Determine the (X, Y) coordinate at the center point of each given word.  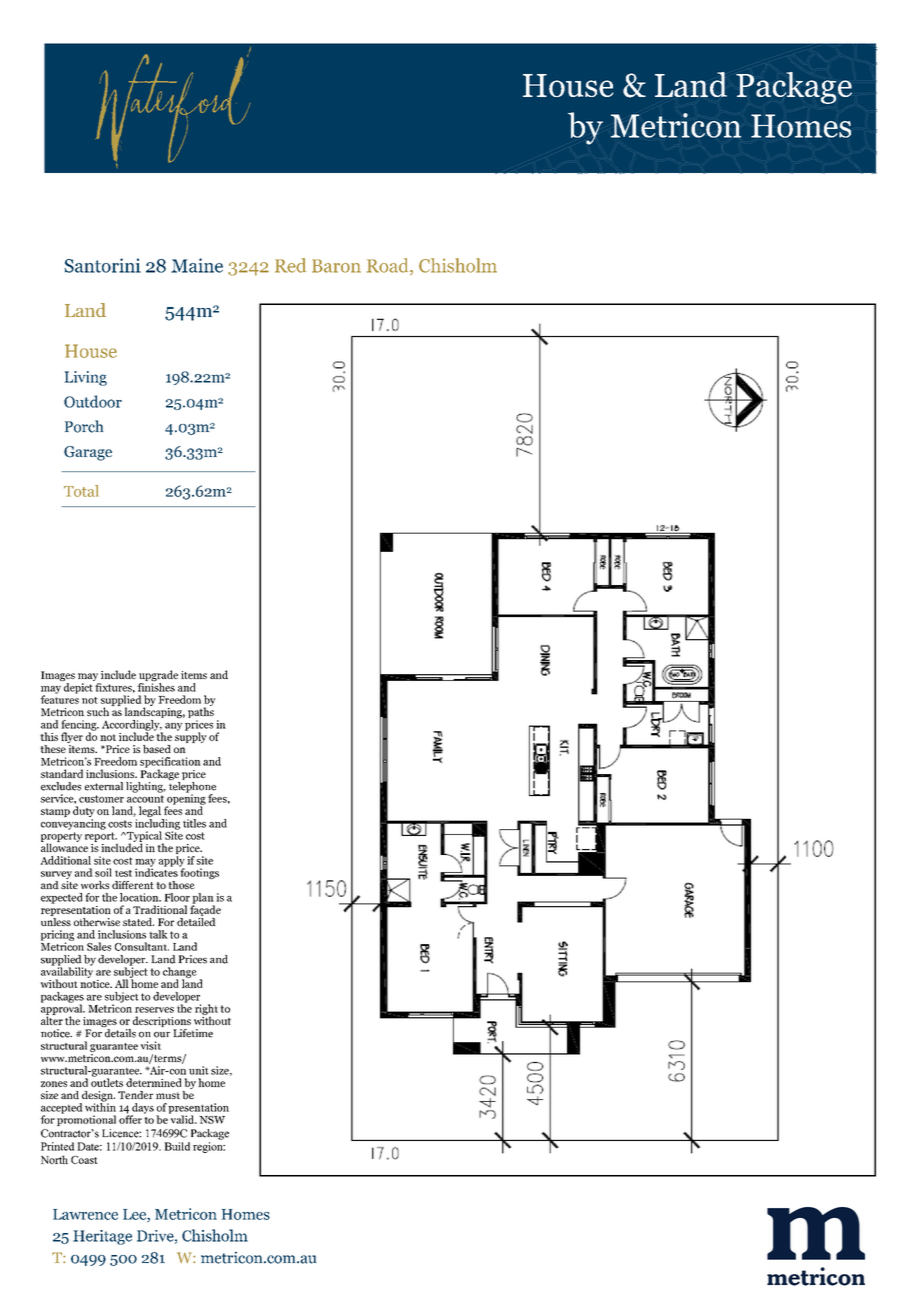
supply (191, 736)
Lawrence (85, 1214)
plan (203, 899)
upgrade (158, 677)
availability (67, 972)
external (104, 786)
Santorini (102, 265)
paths (201, 713)
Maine (197, 265)
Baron (336, 266)
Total (81, 491)
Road (389, 266)
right (206, 1010)
